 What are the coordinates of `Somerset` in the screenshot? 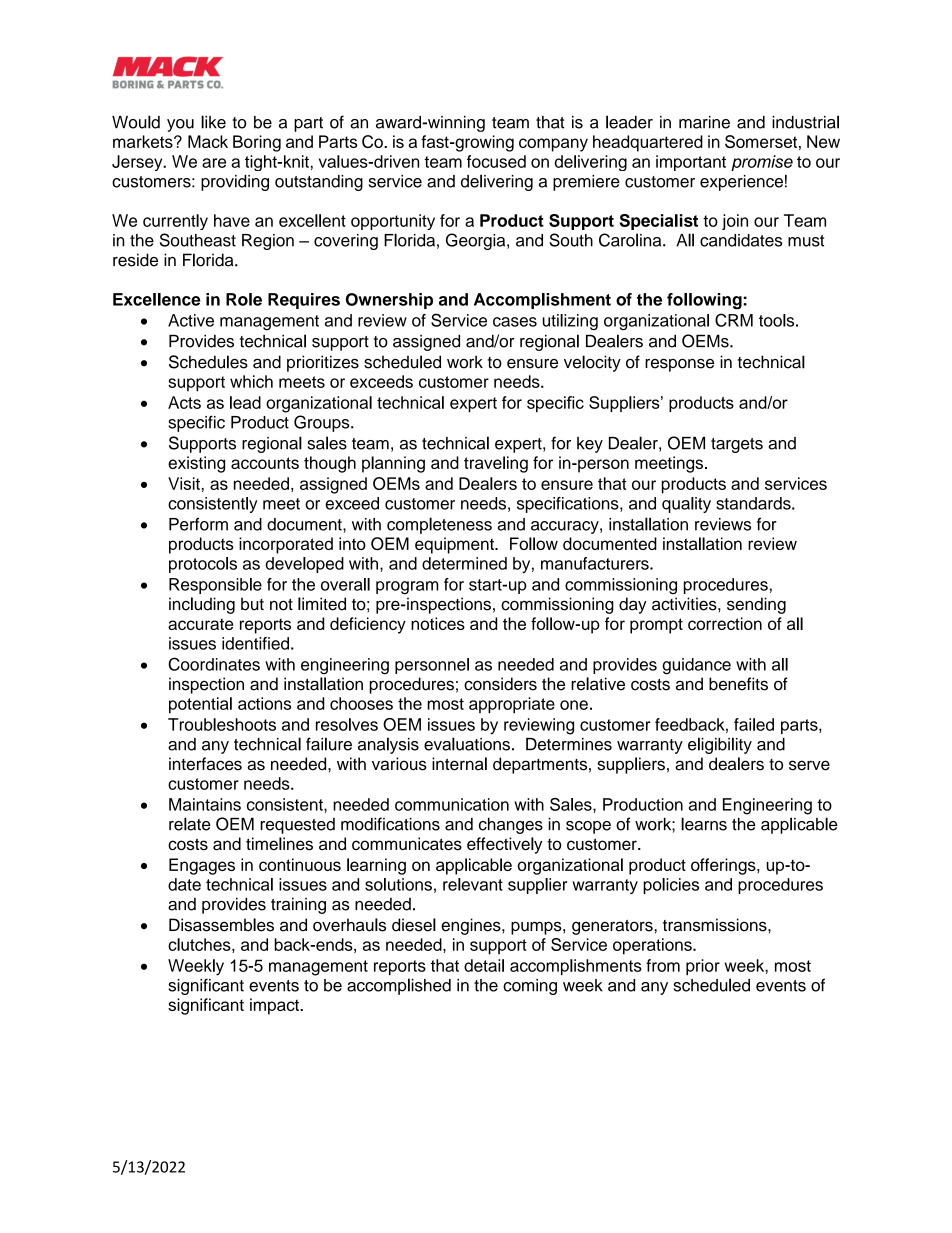 It's located at (761, 141).
